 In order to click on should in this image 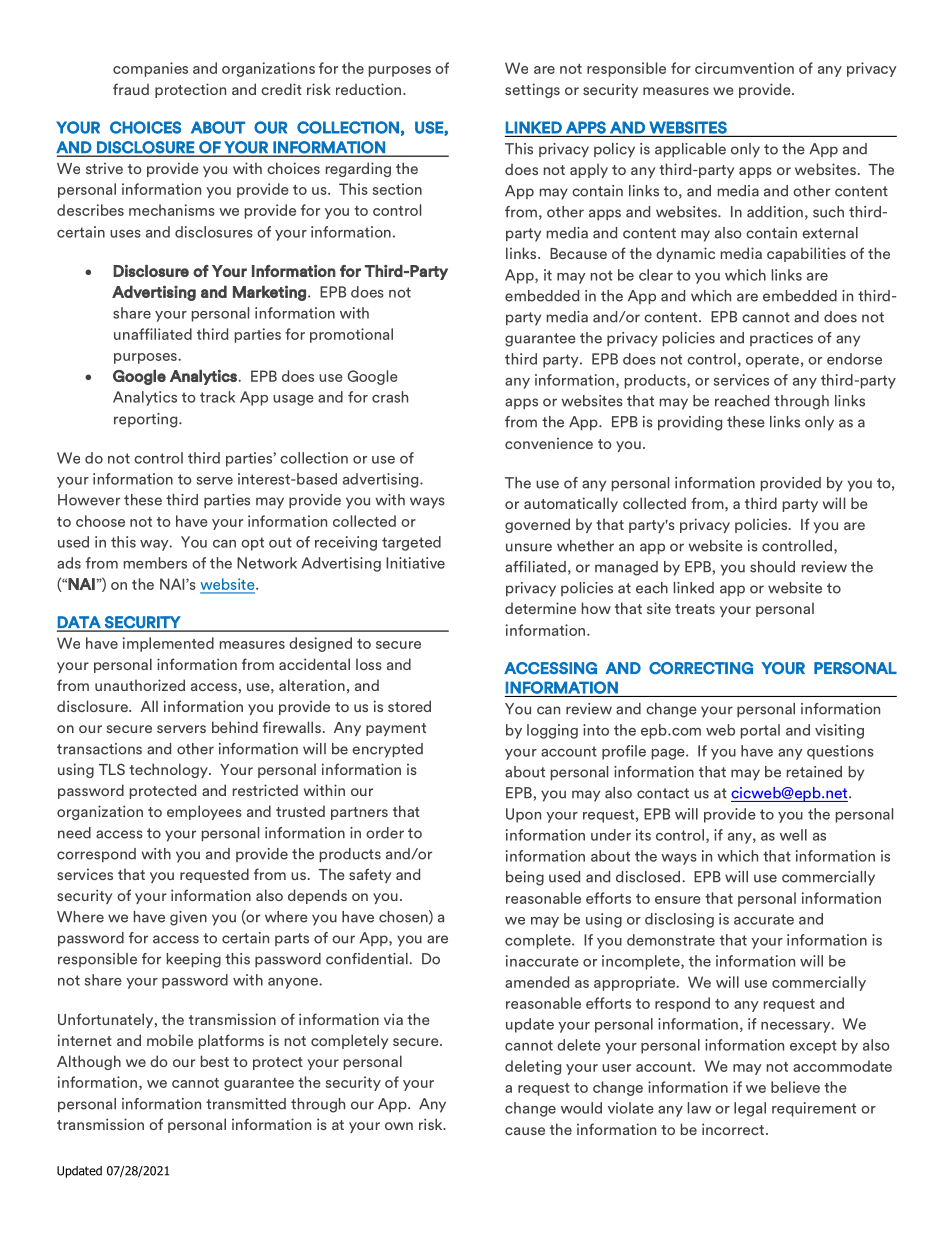, I will do `click(772, 567)`.
